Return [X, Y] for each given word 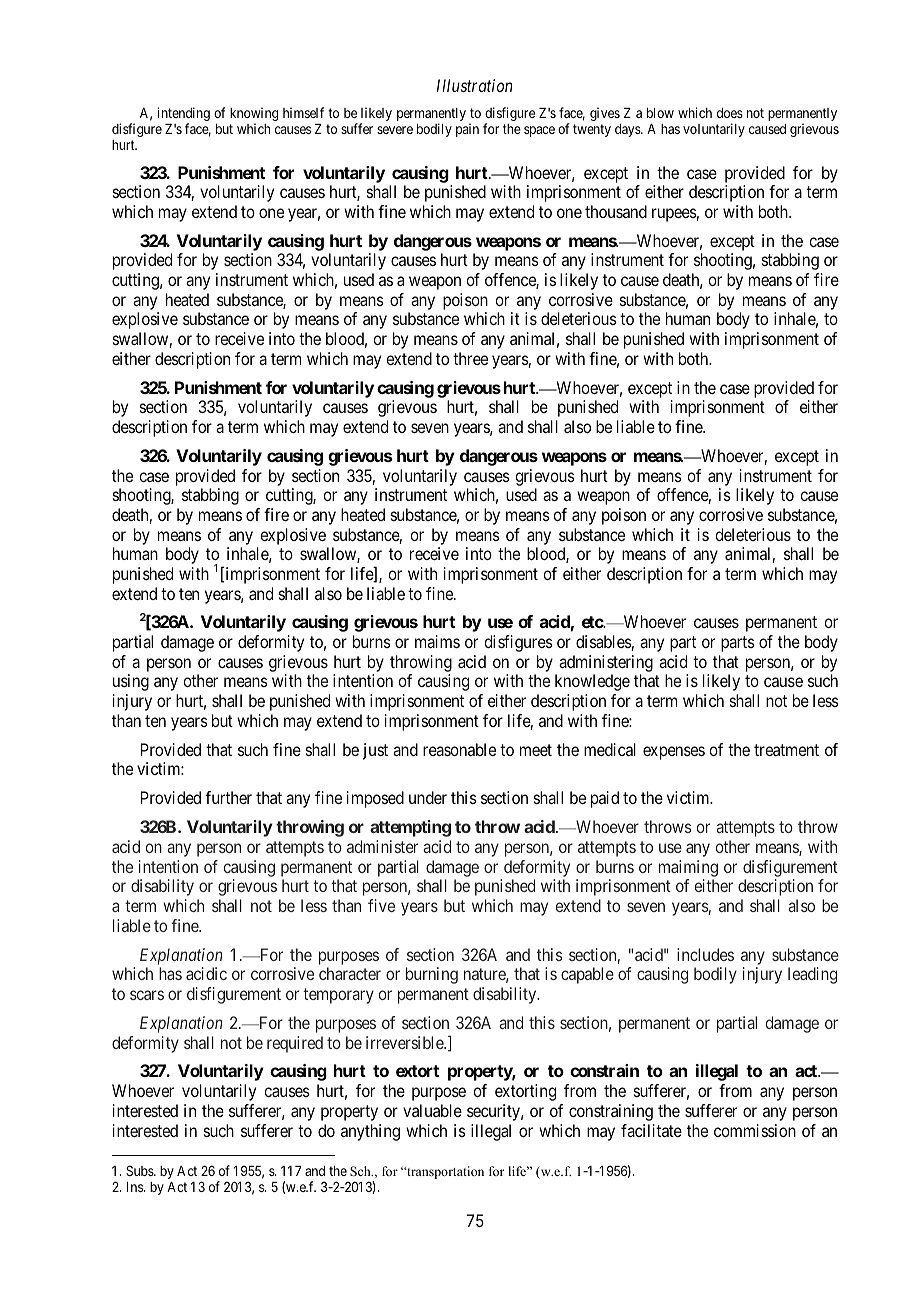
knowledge [592, 682]
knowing [254, 115]
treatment [786, 750]
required [295, 1044]
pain [467, 130]
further [228, 797]
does [730, 113]
